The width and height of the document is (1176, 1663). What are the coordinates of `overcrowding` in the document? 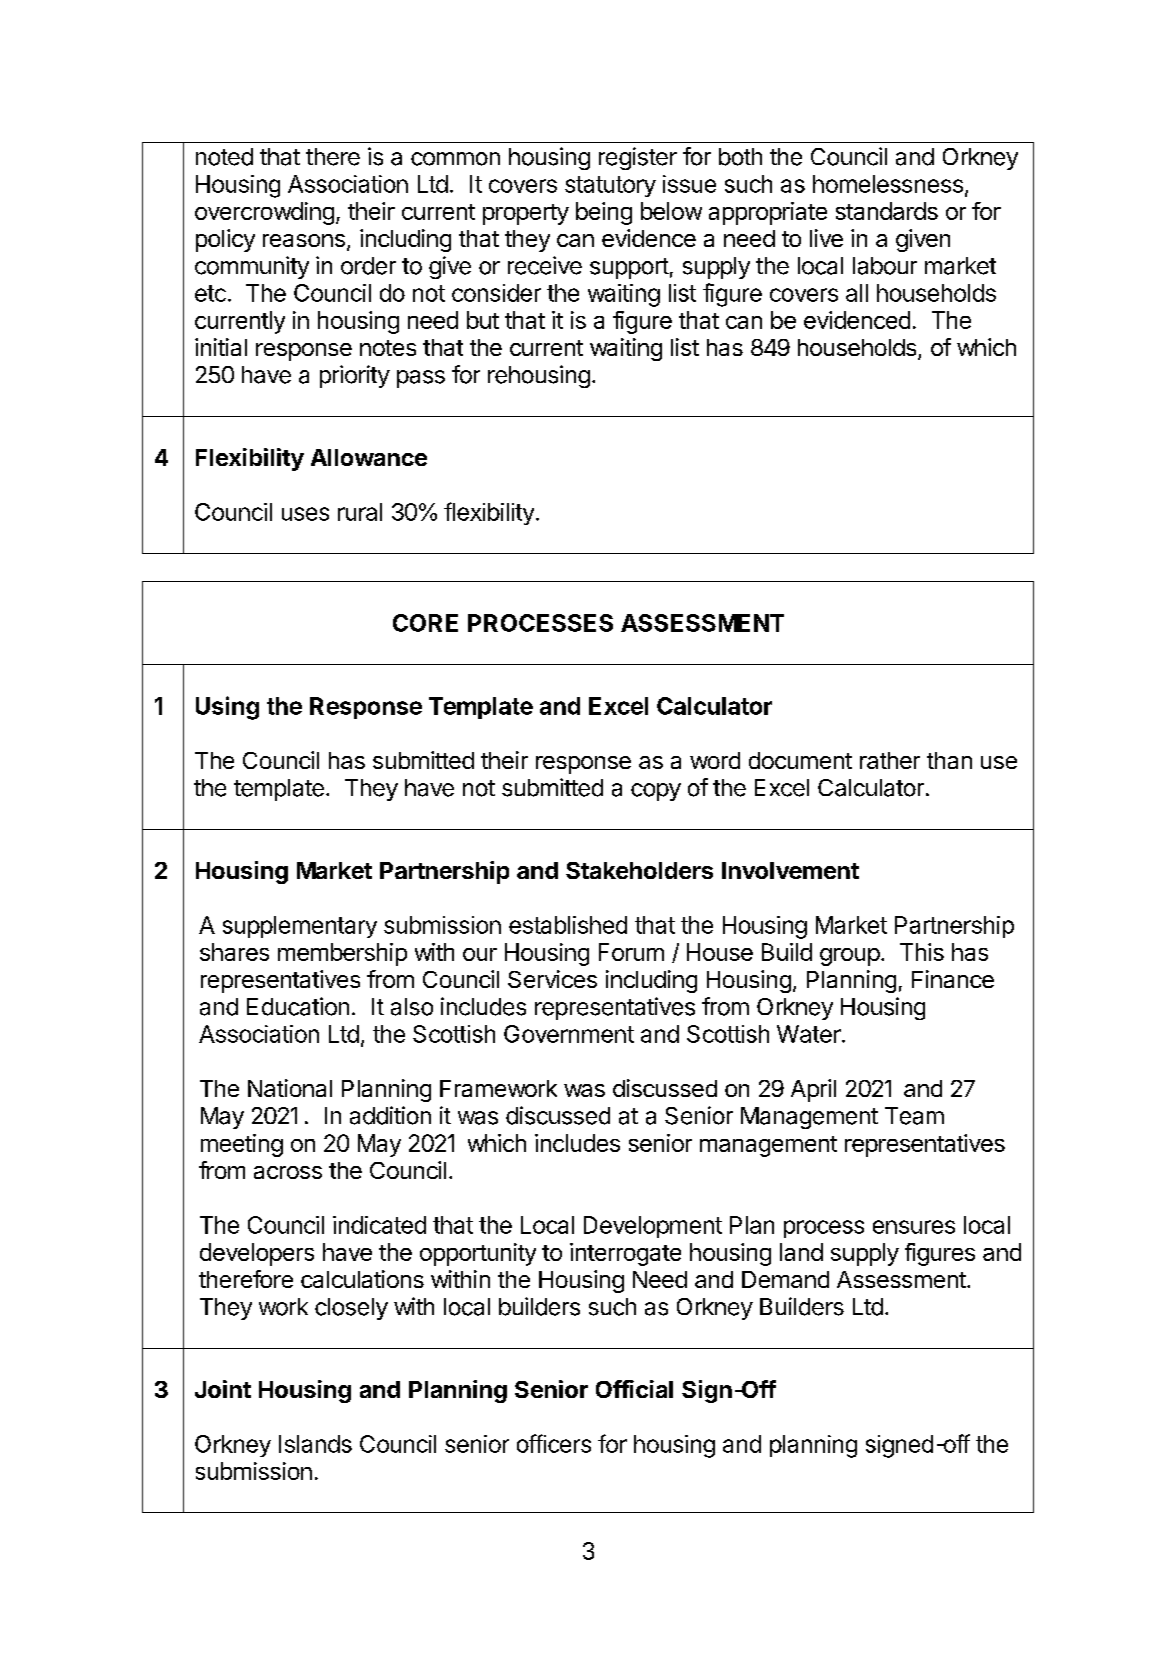 It's located at (264, 213).
